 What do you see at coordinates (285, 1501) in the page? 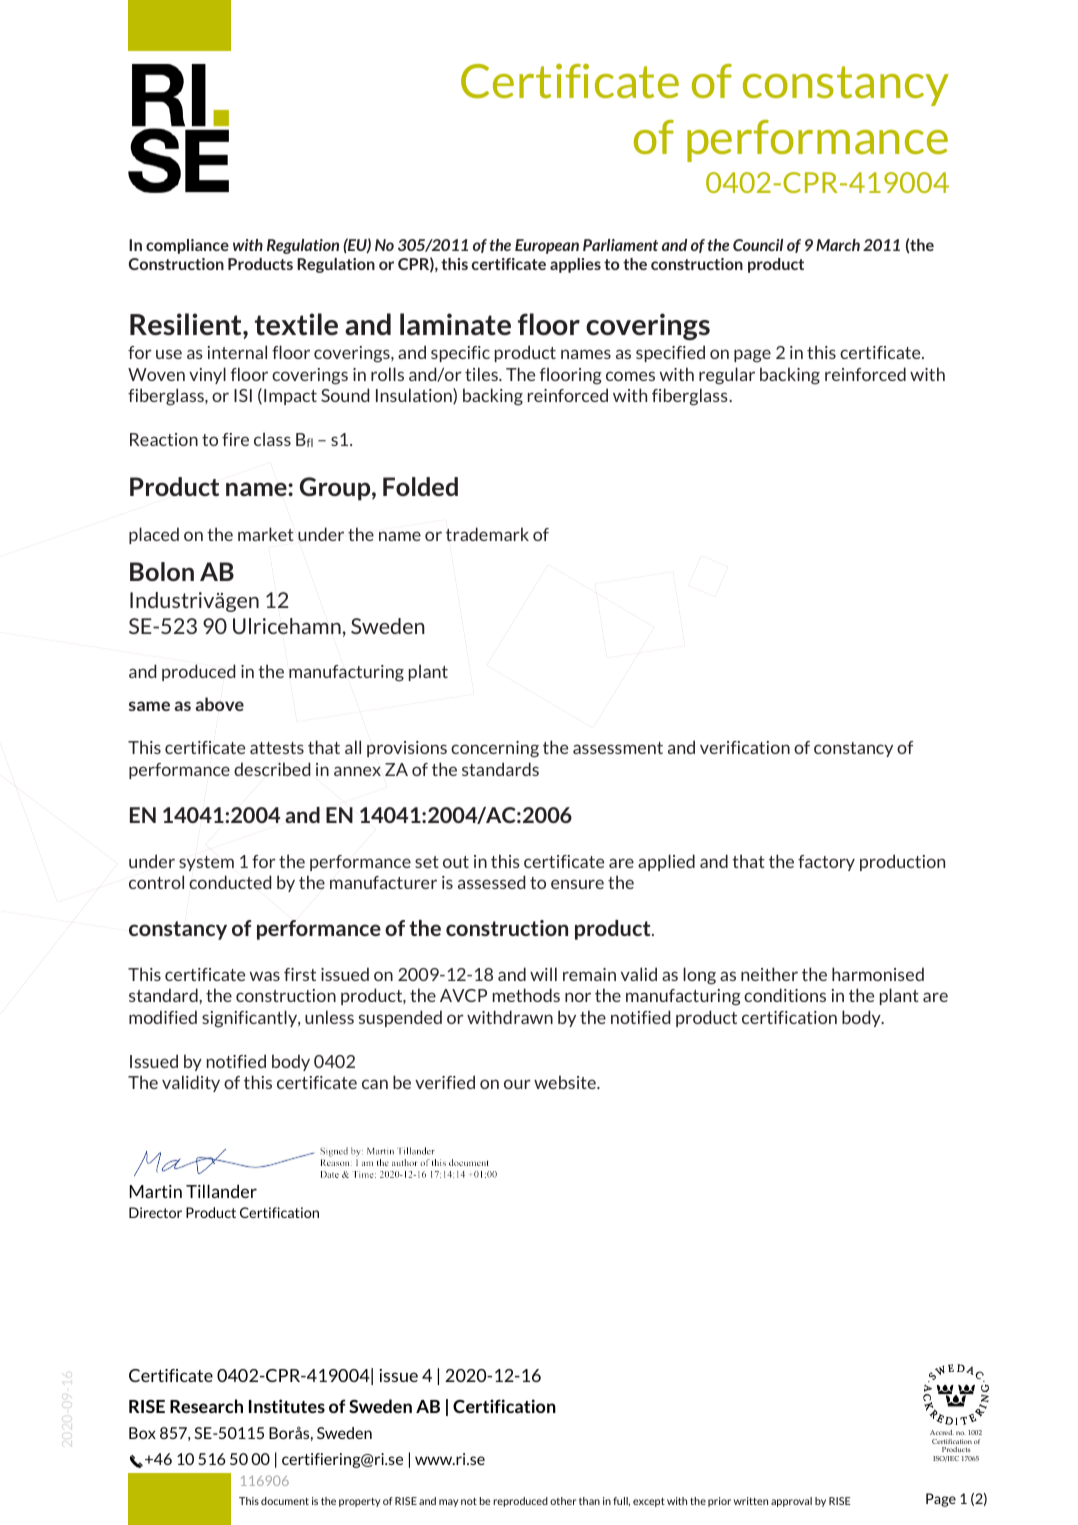
I see `document` at bounding box center [285, 1501].
